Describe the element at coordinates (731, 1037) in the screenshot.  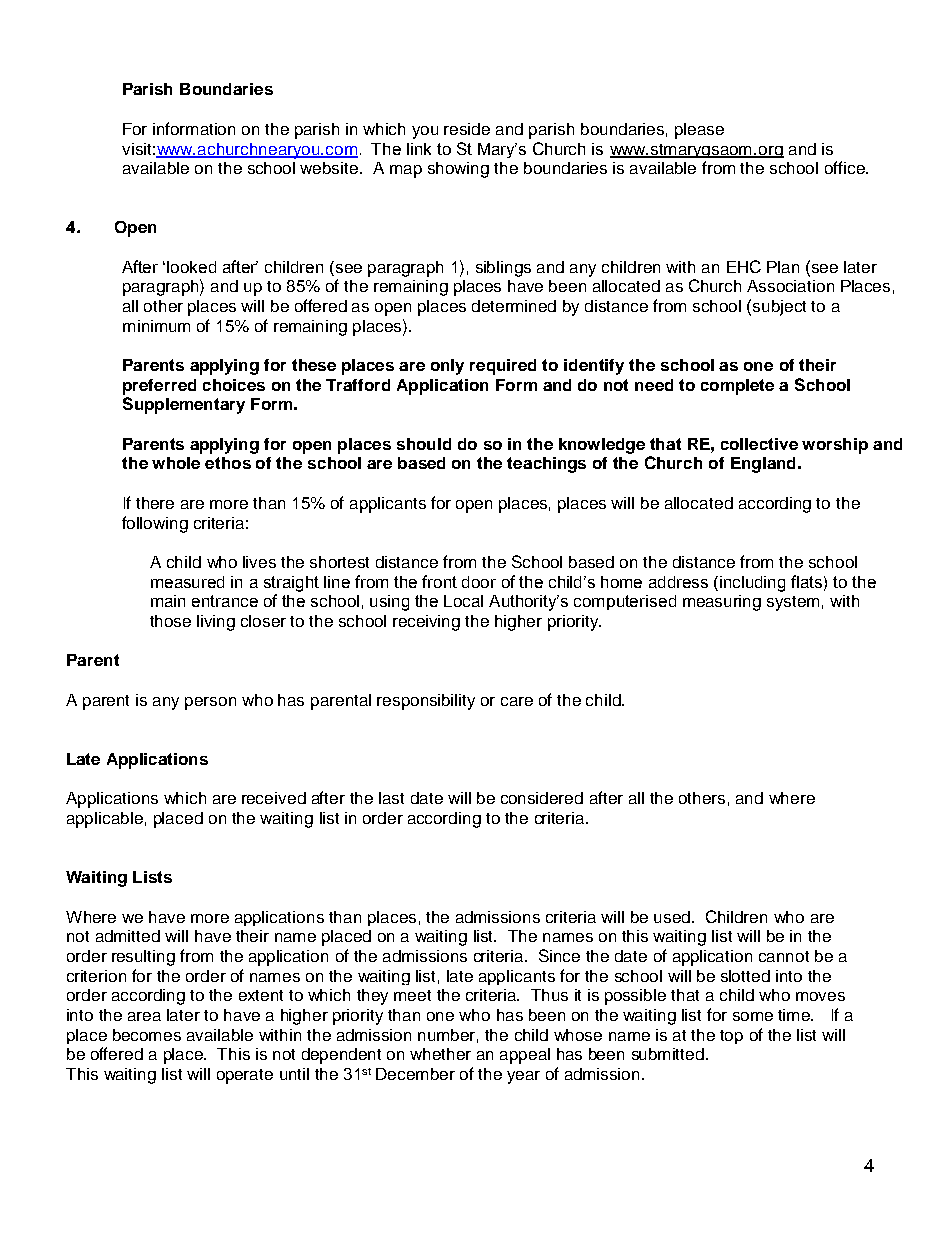
I see `top` at that location.
